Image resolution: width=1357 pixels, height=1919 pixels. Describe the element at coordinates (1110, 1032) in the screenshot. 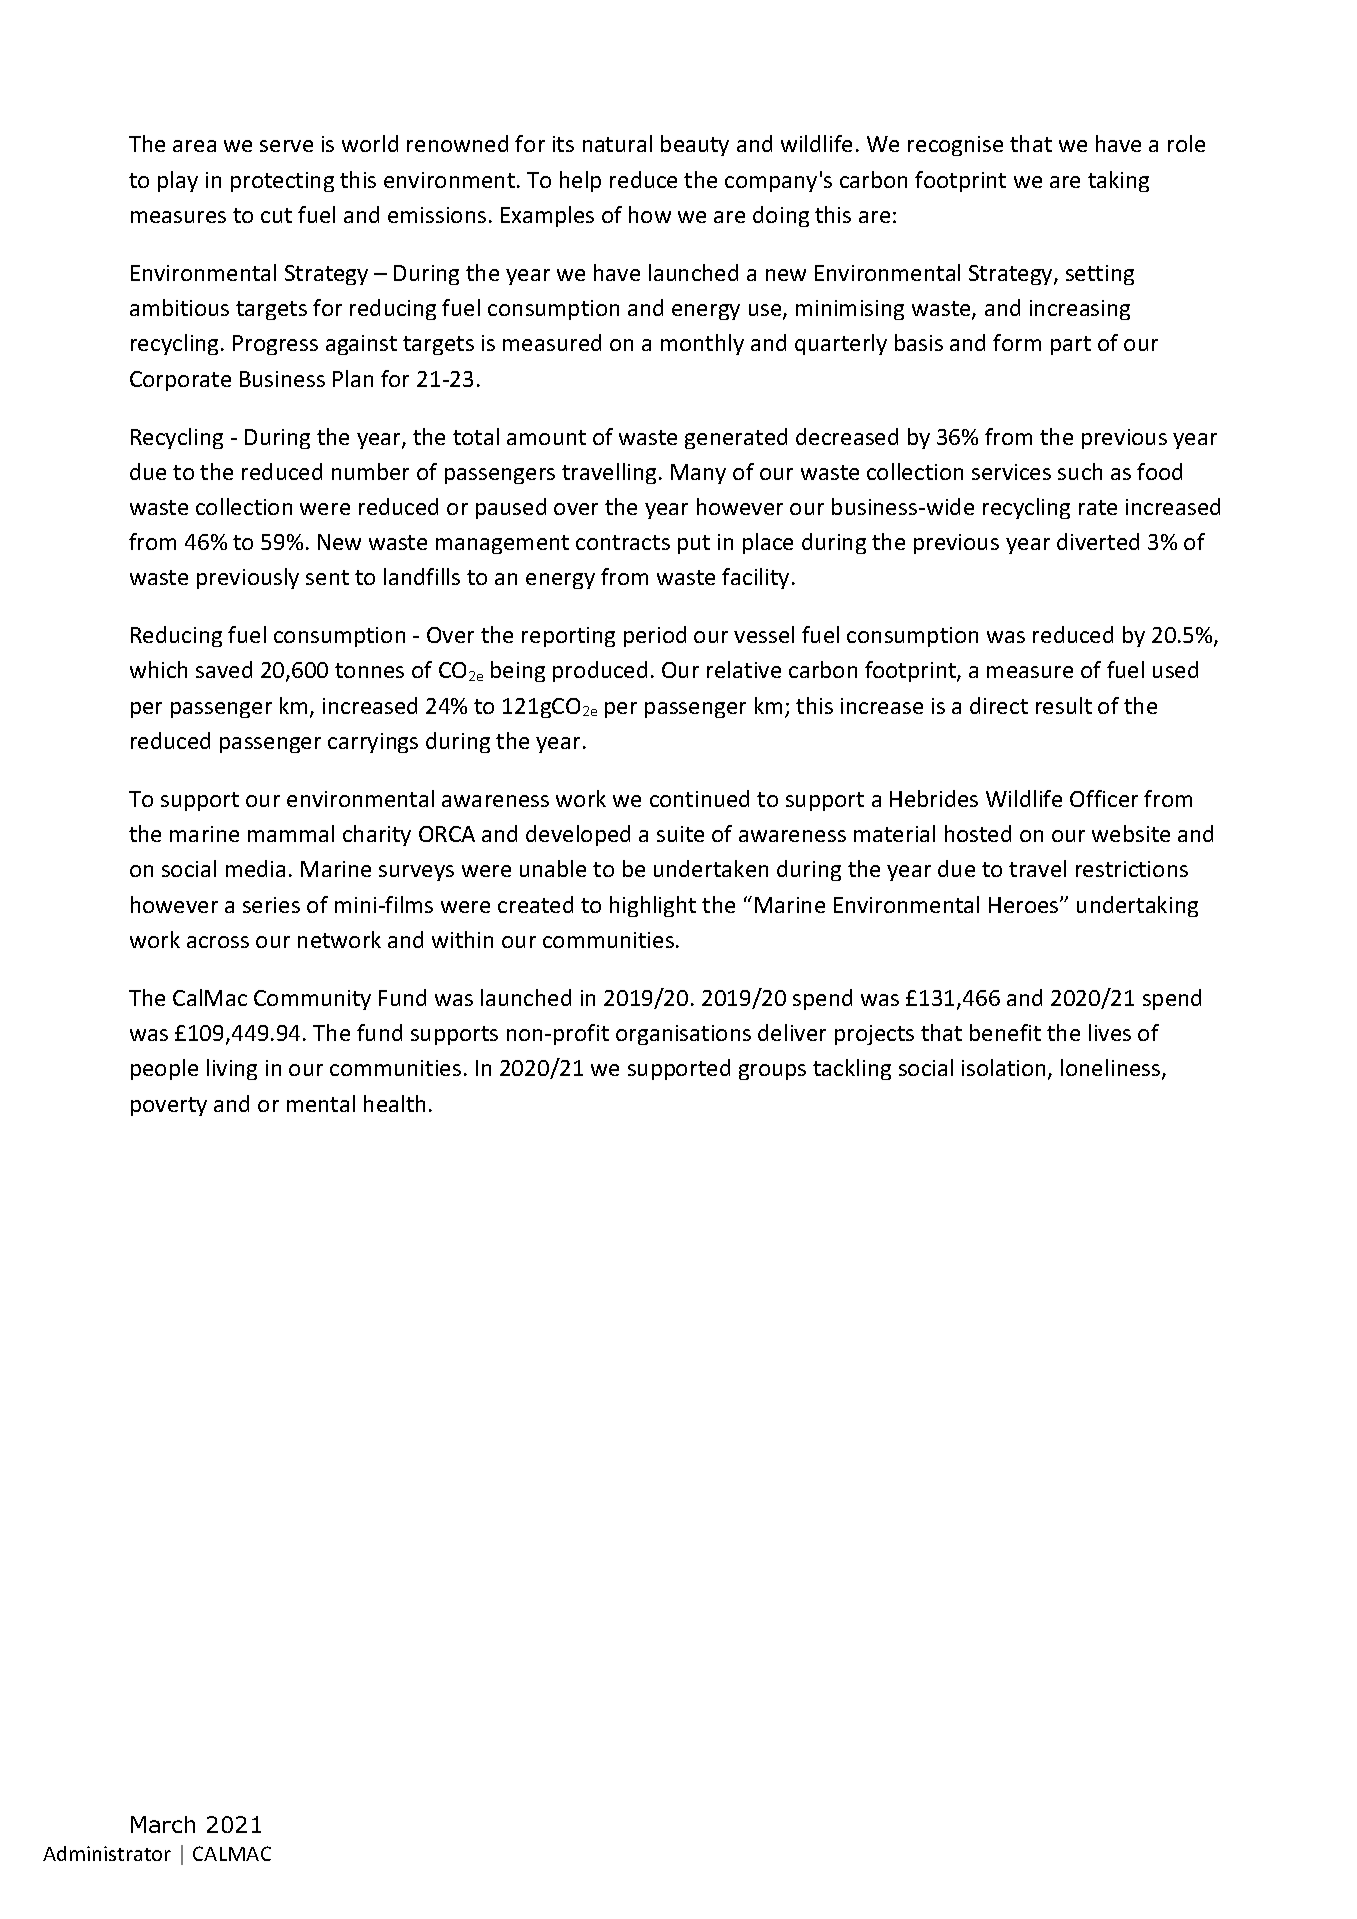

I see `lives` at that location.
